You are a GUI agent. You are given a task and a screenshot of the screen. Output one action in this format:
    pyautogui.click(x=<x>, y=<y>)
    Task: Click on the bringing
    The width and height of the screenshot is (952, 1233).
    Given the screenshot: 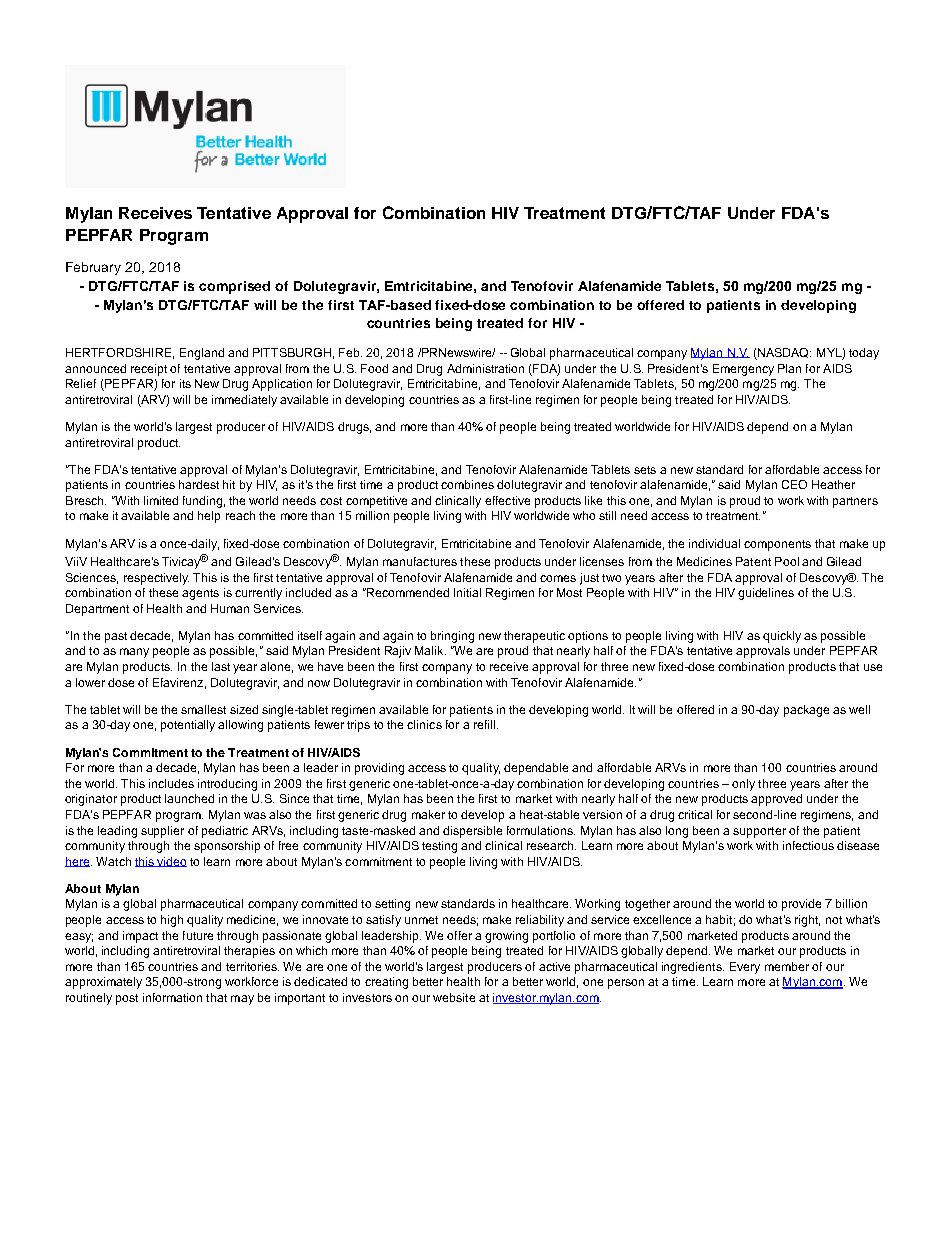 What is the action you would take?
    pyautogui.click(x=452, y=637)
